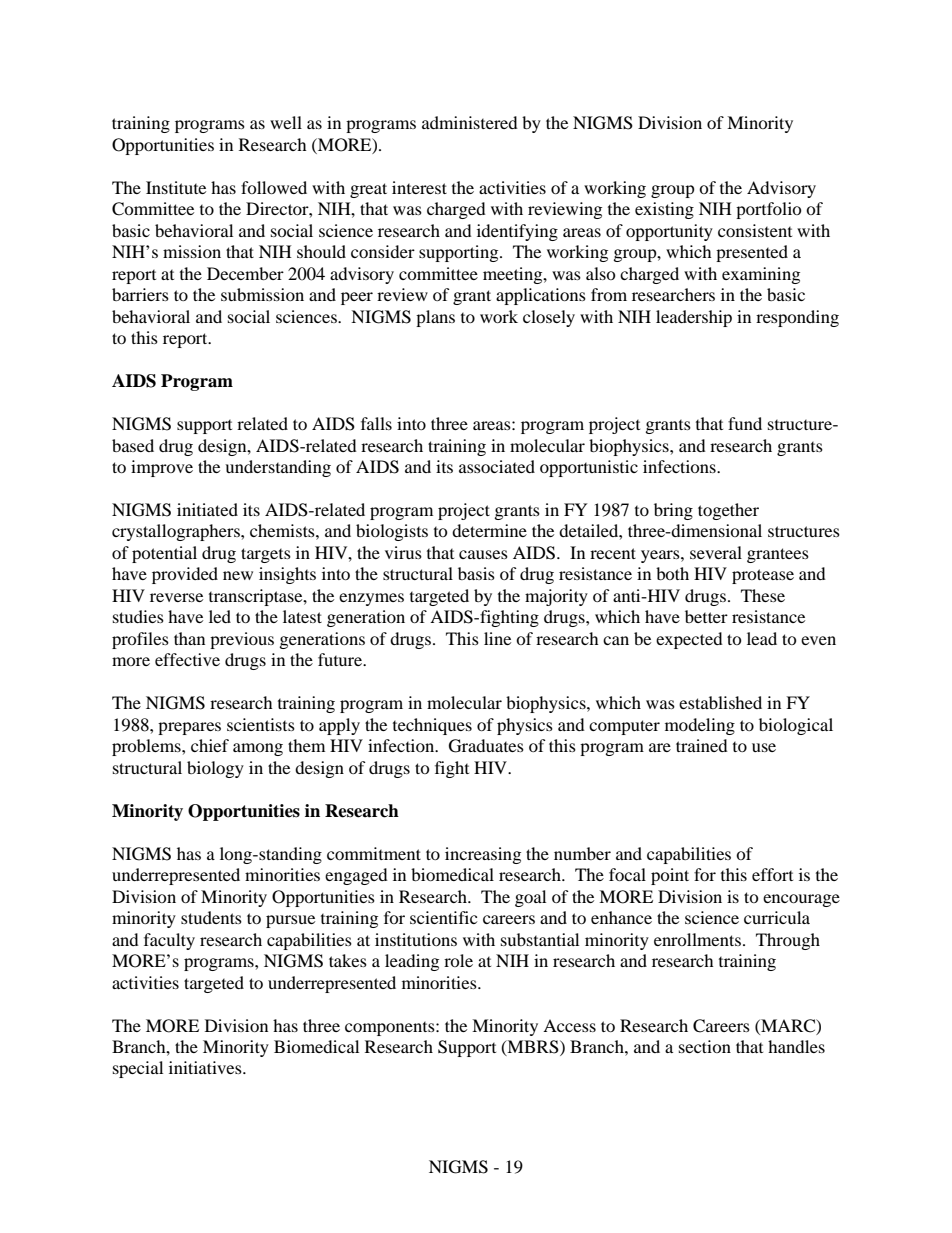  I want to click on Institute, so click(176, 187).
